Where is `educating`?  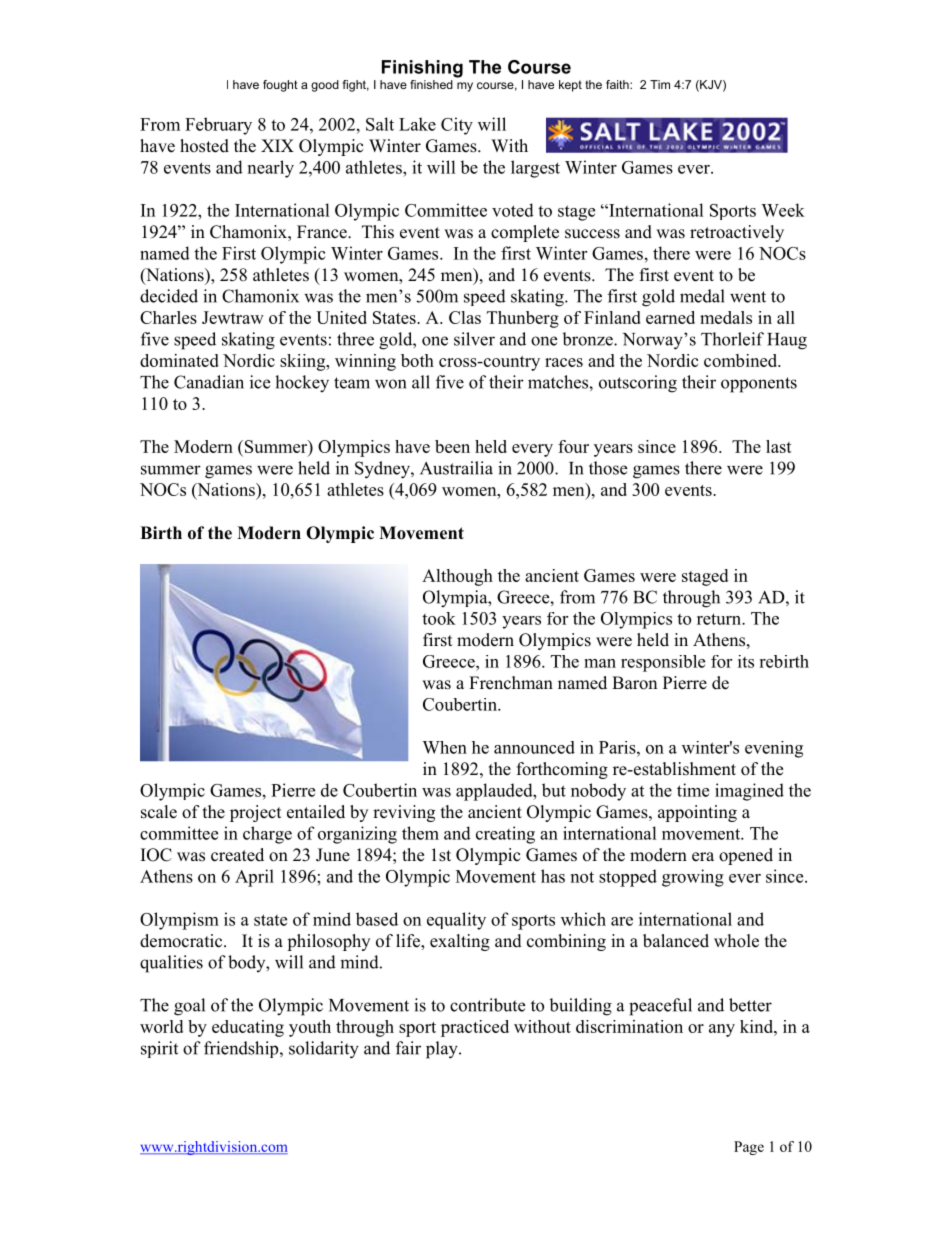 educating is located at coordinates (248, 1028).
